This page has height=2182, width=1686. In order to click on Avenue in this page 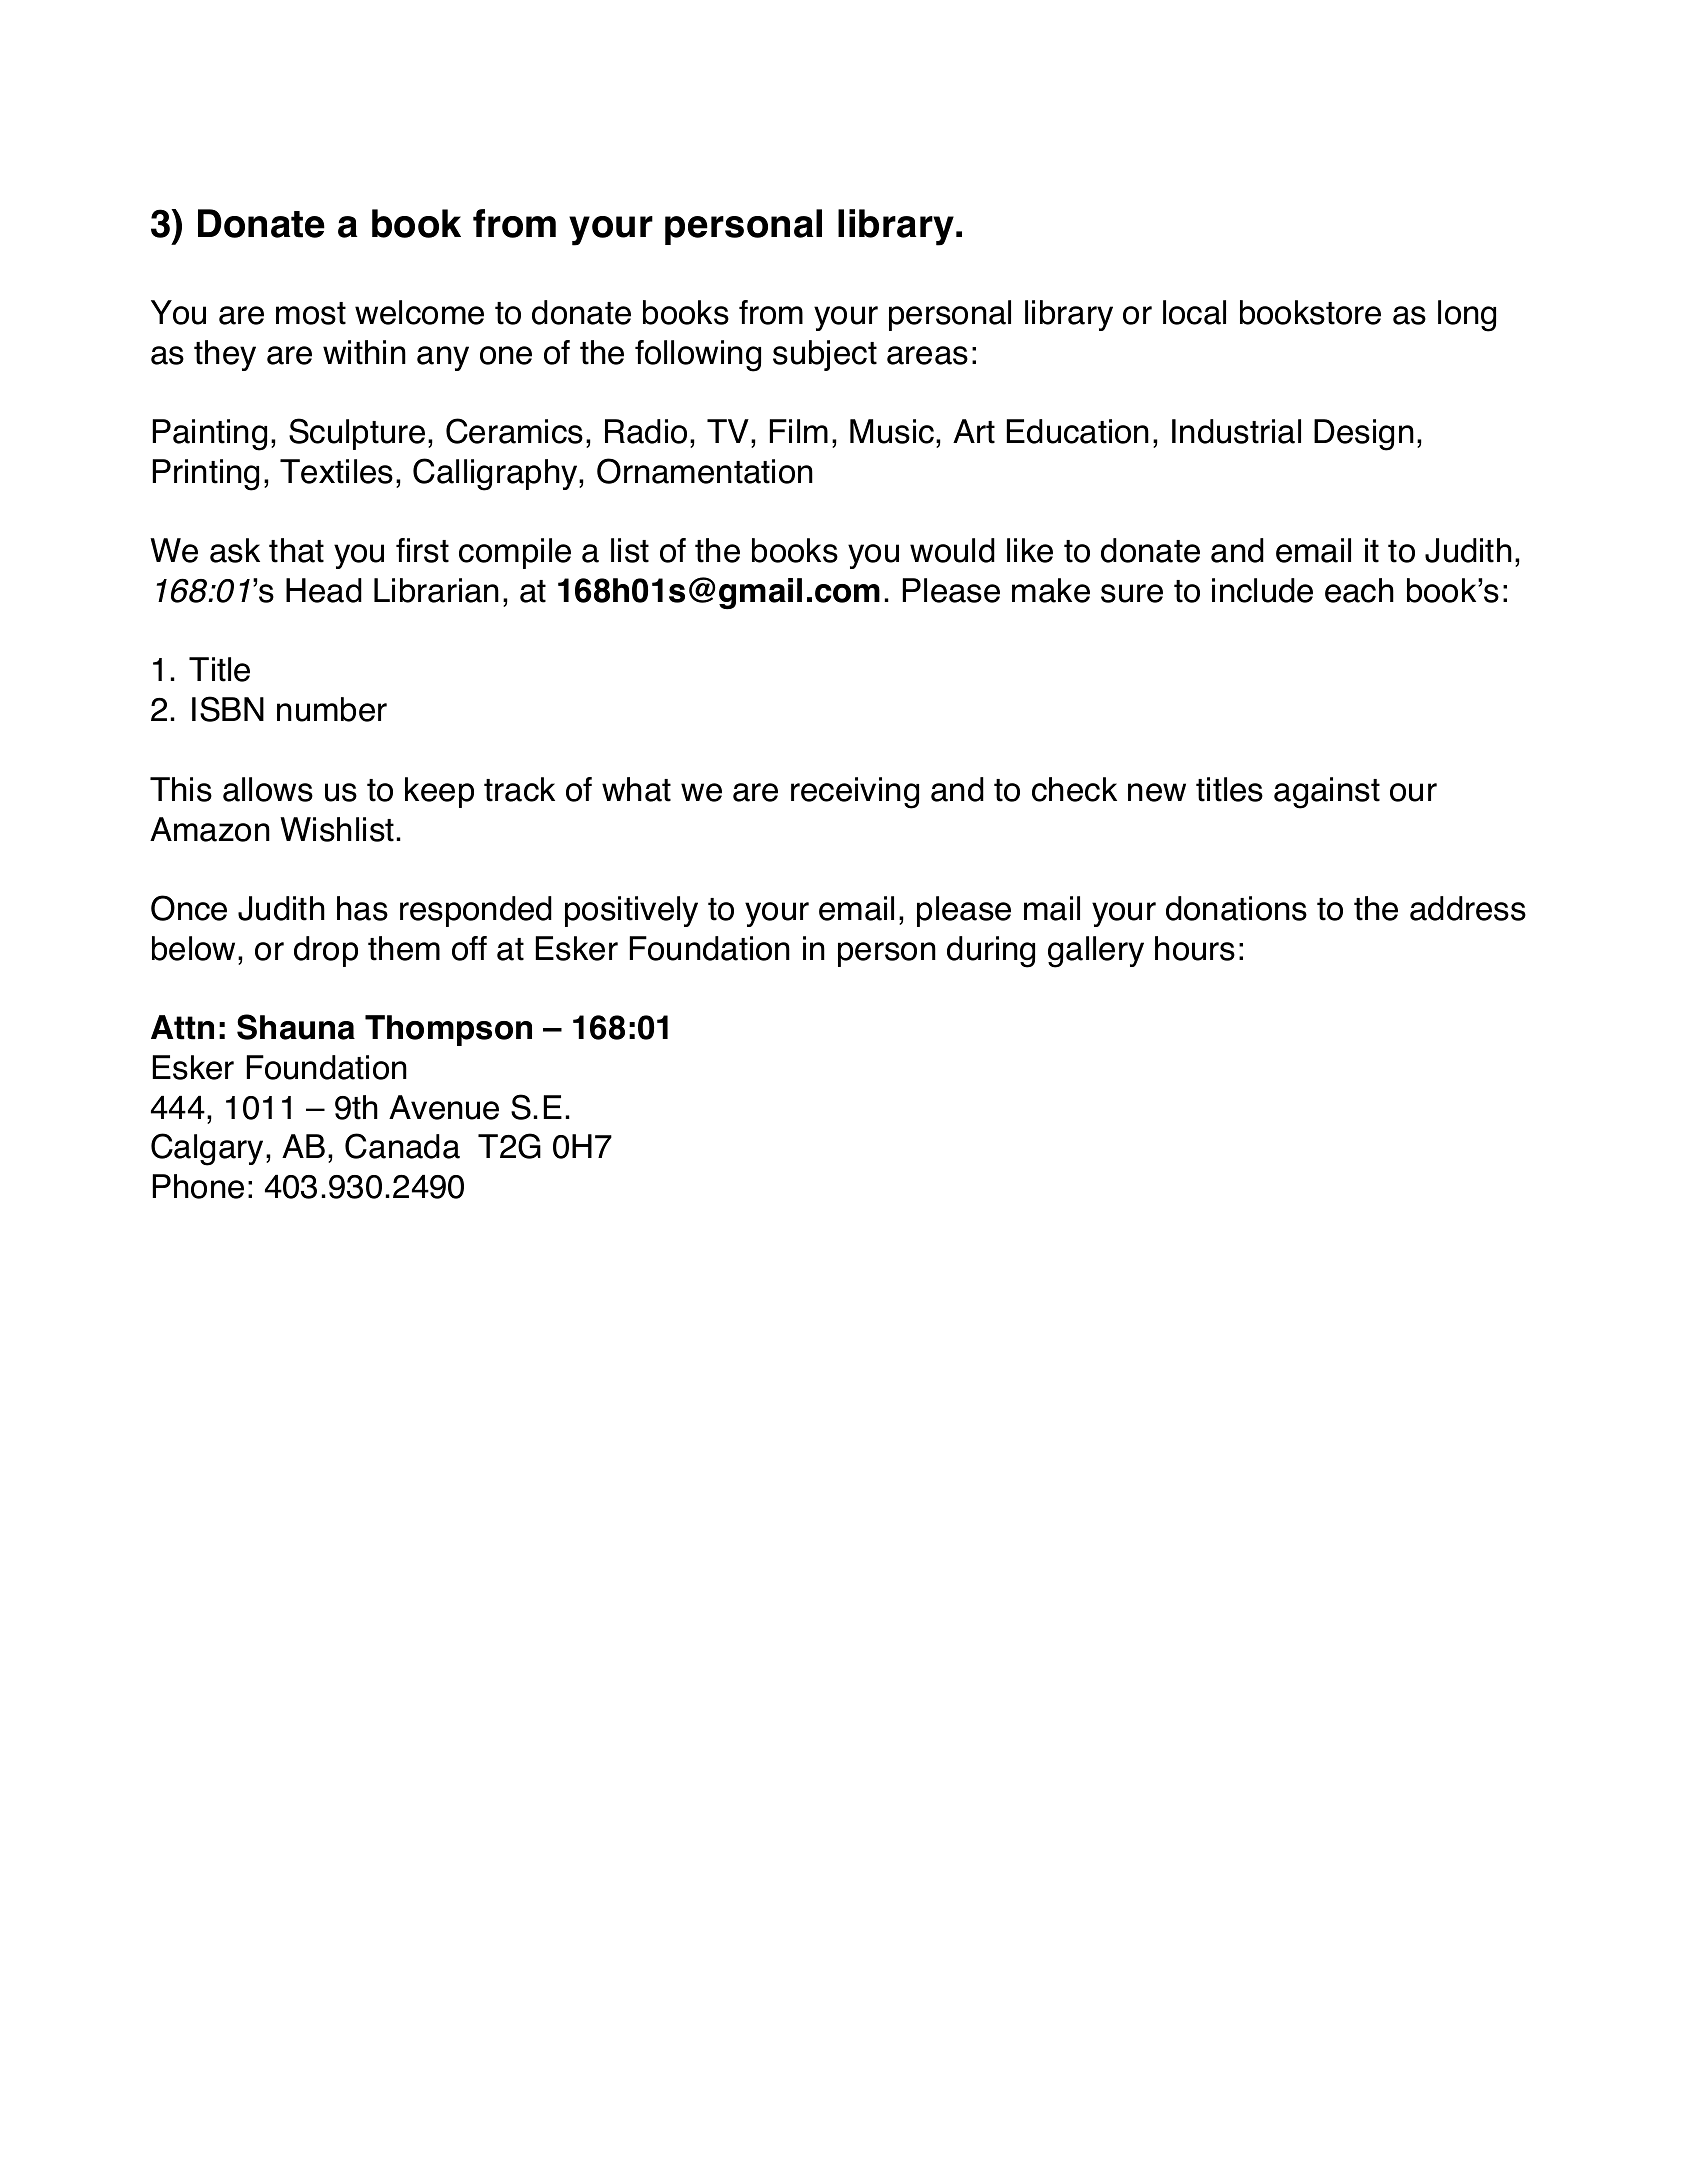, I will do `click(444, 1107)`.
